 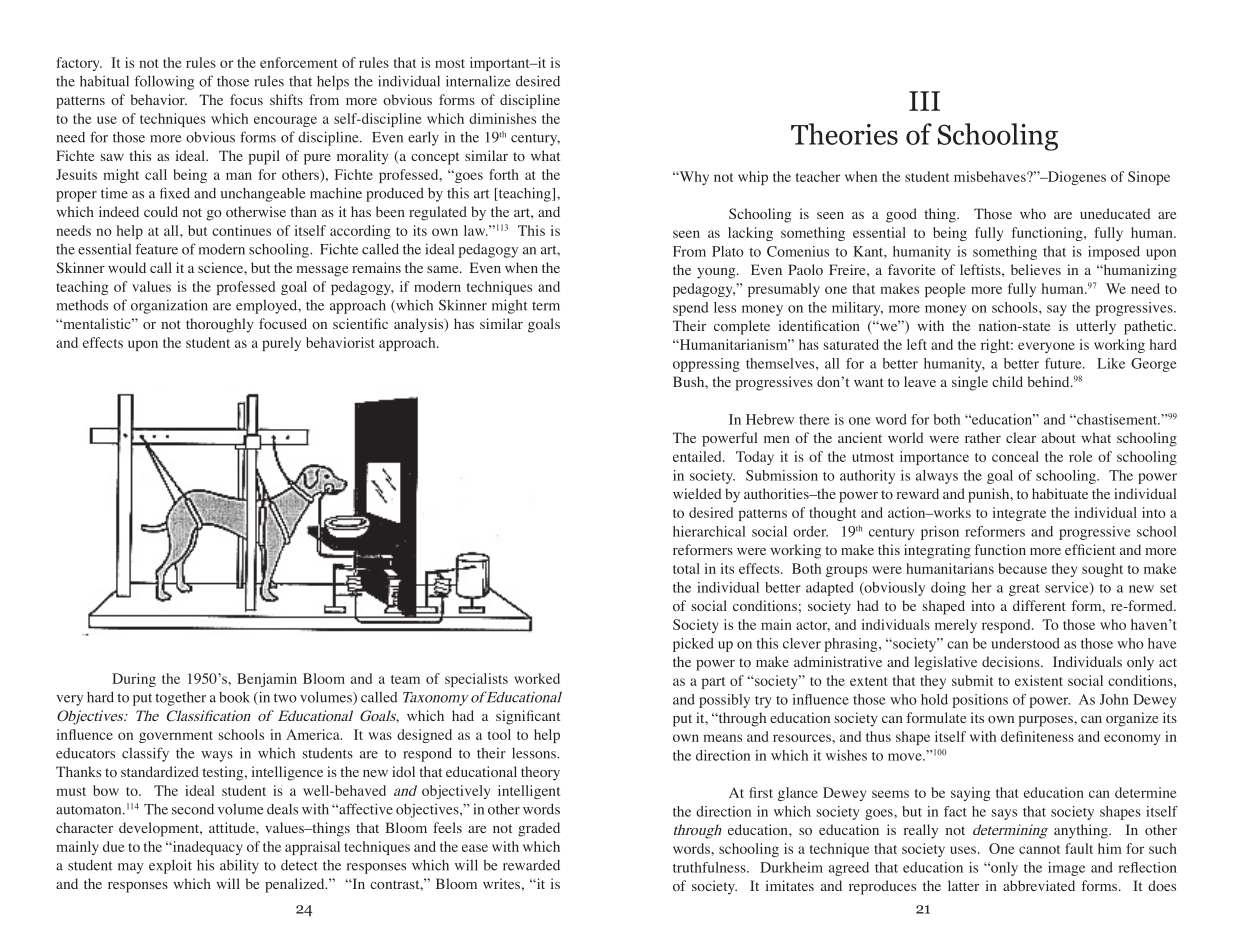 What do you see at coordinates (924, 101) in the page?
I see `III` at bounding box center [924, 101].
